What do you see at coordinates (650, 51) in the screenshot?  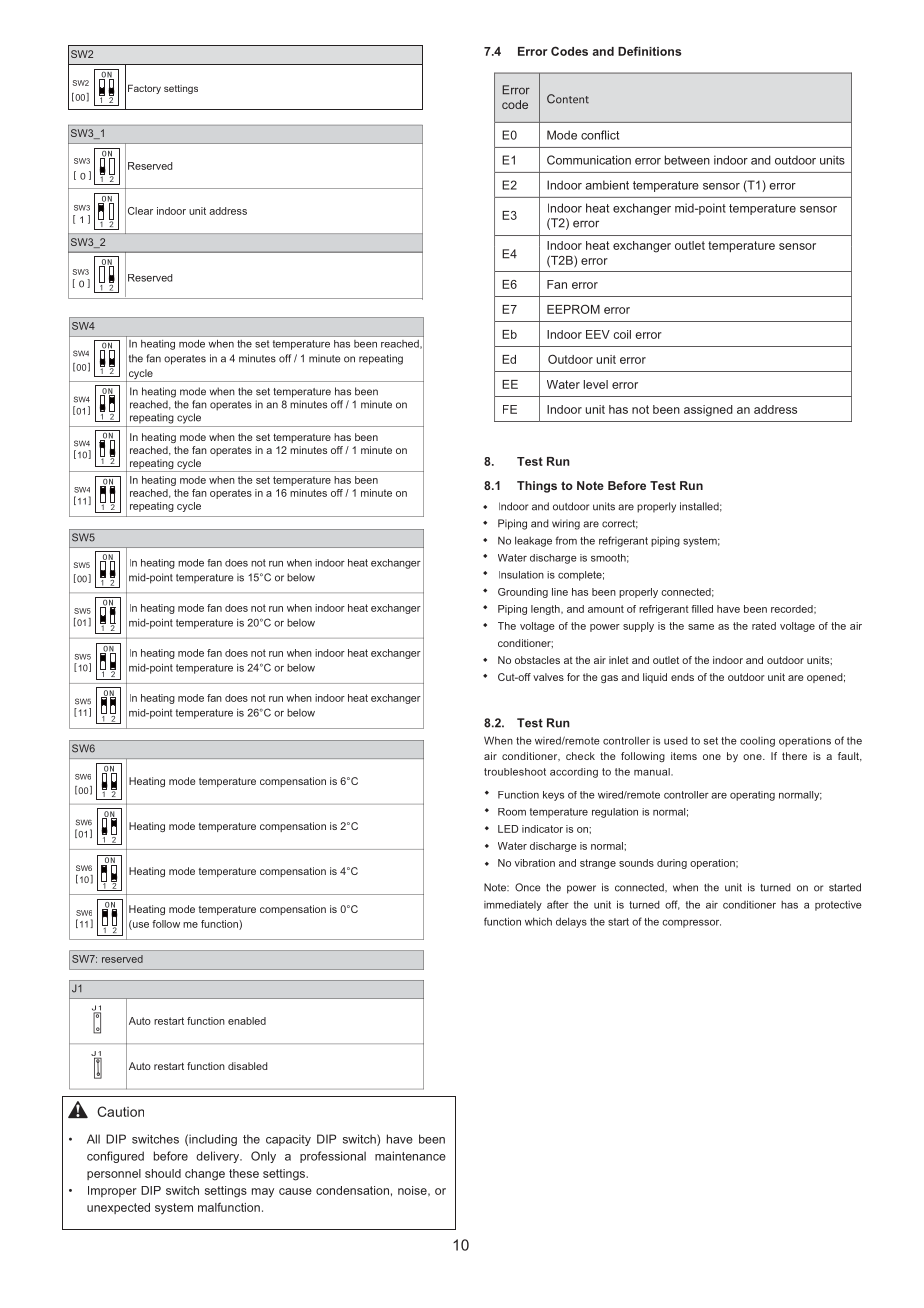 I see `Definitions` at bounding box center [650, 51].
